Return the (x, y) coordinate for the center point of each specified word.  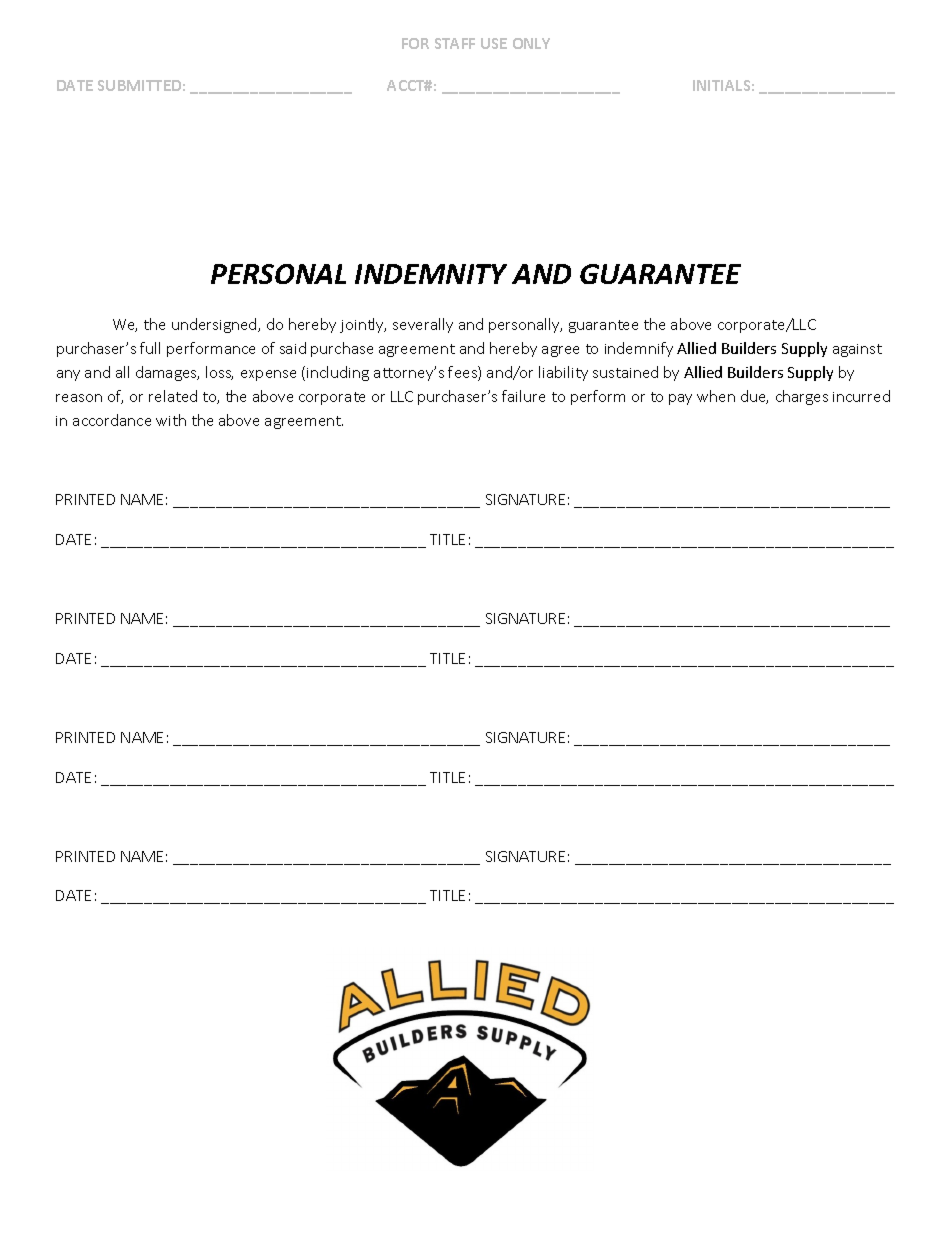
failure (523, 396)
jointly (363, 325)
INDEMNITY (431, 274)
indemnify (639, 349)
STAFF (455, 43)
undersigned (215, 325)
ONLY (531, 43)
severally (423, 325)
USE (494, 43)
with (171, 420)
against (857, 350)
